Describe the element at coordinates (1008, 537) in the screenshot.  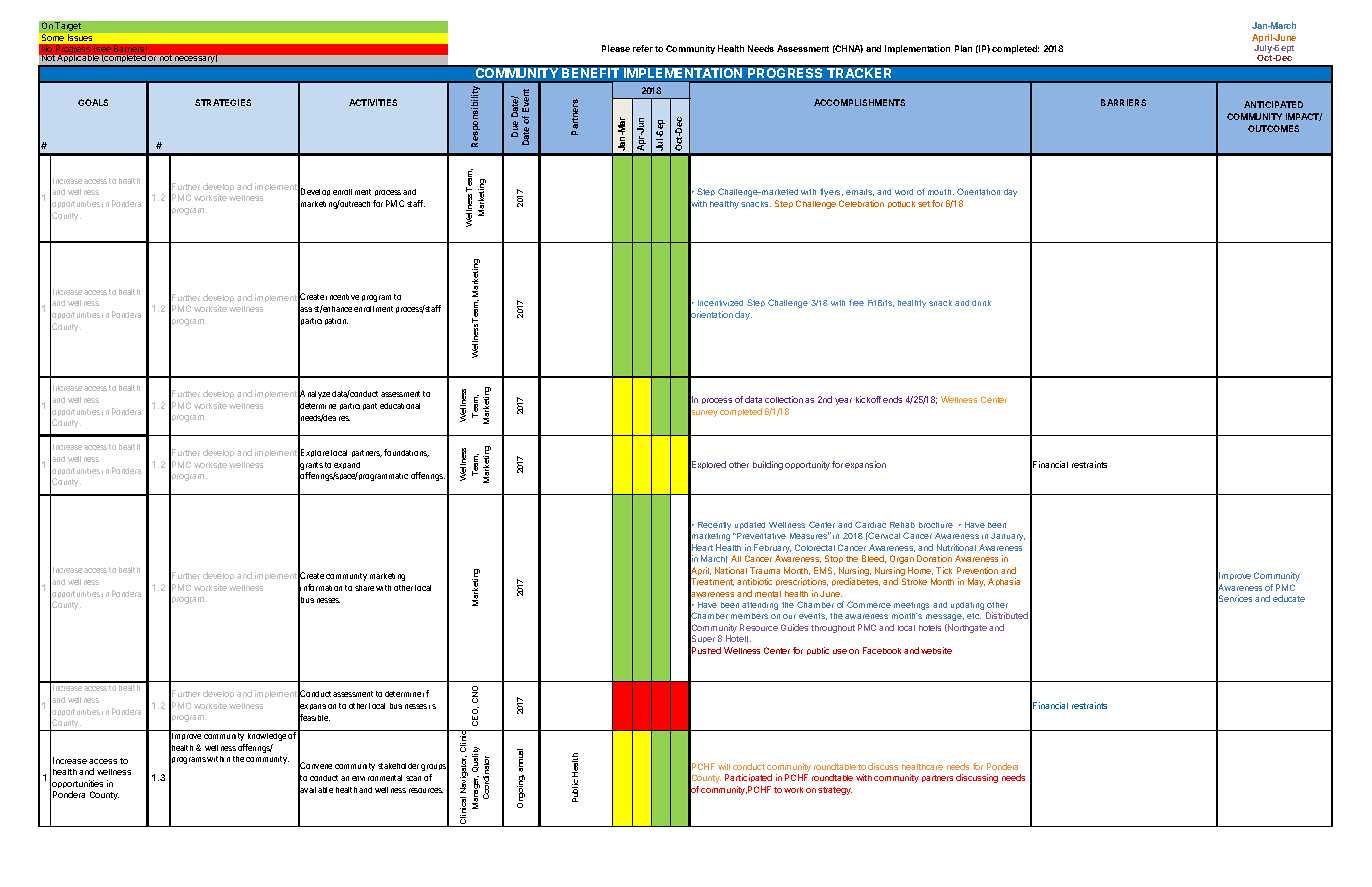
I see `January` at that location.
